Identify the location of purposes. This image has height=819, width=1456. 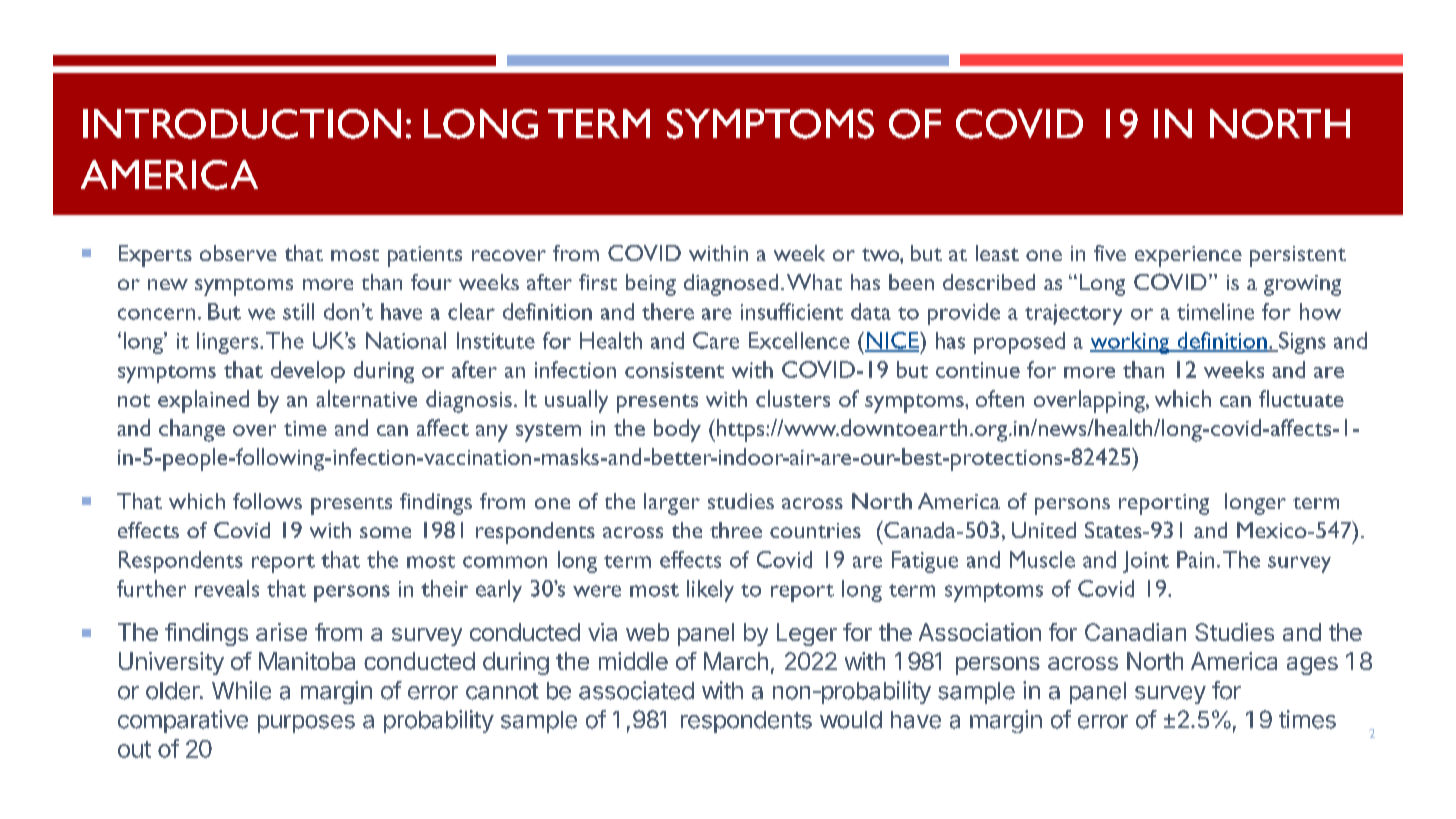
(306, 724).
